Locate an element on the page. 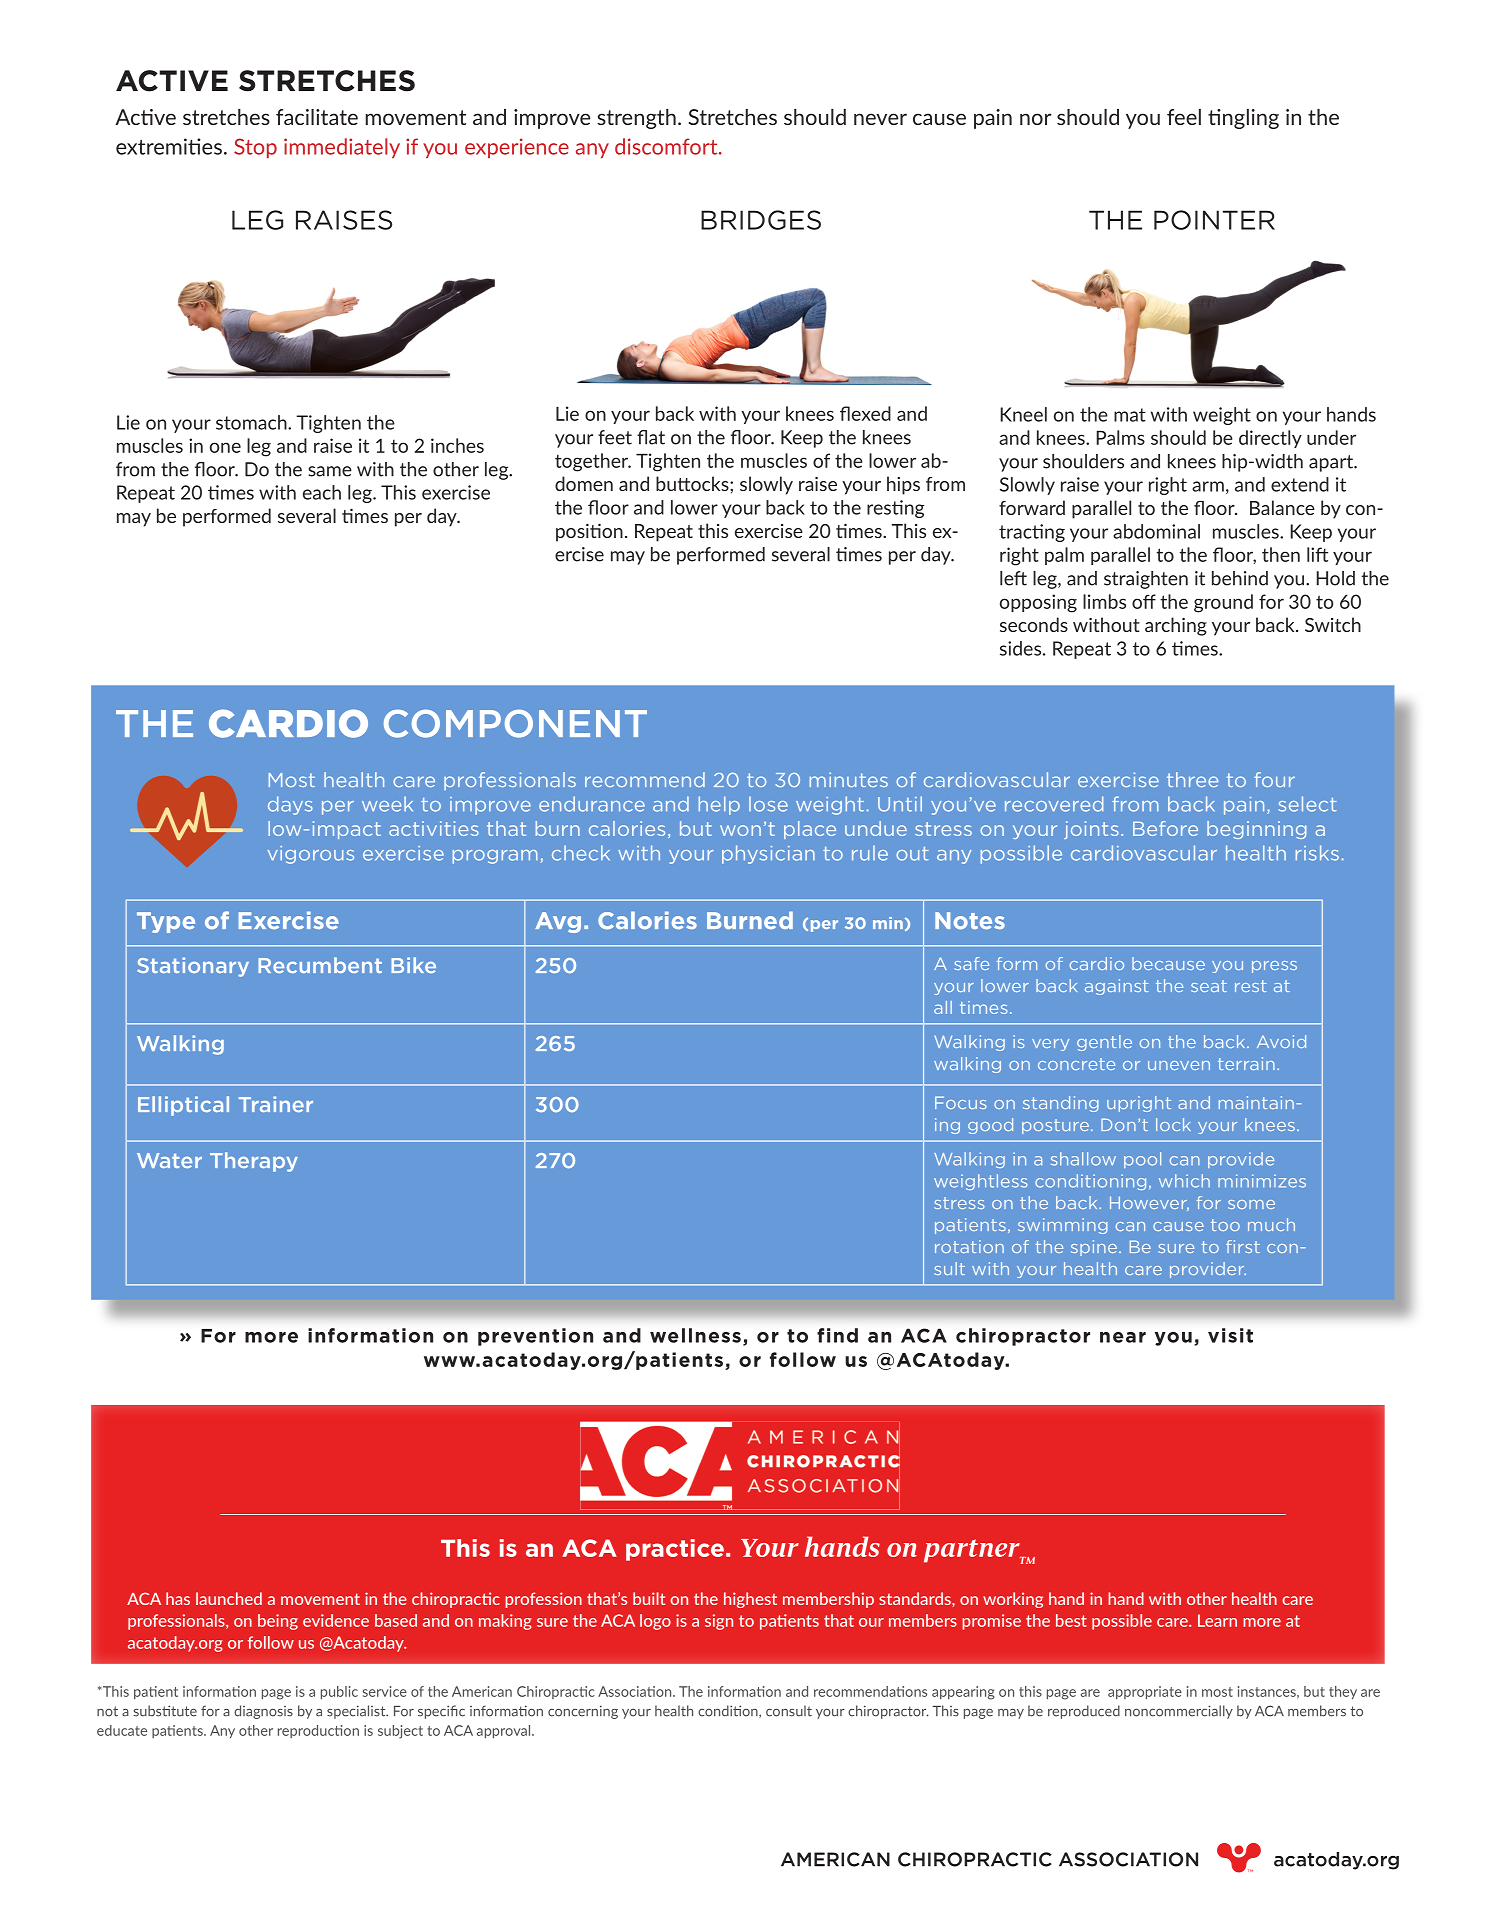  feel is located at coordinates (1184, 117).
